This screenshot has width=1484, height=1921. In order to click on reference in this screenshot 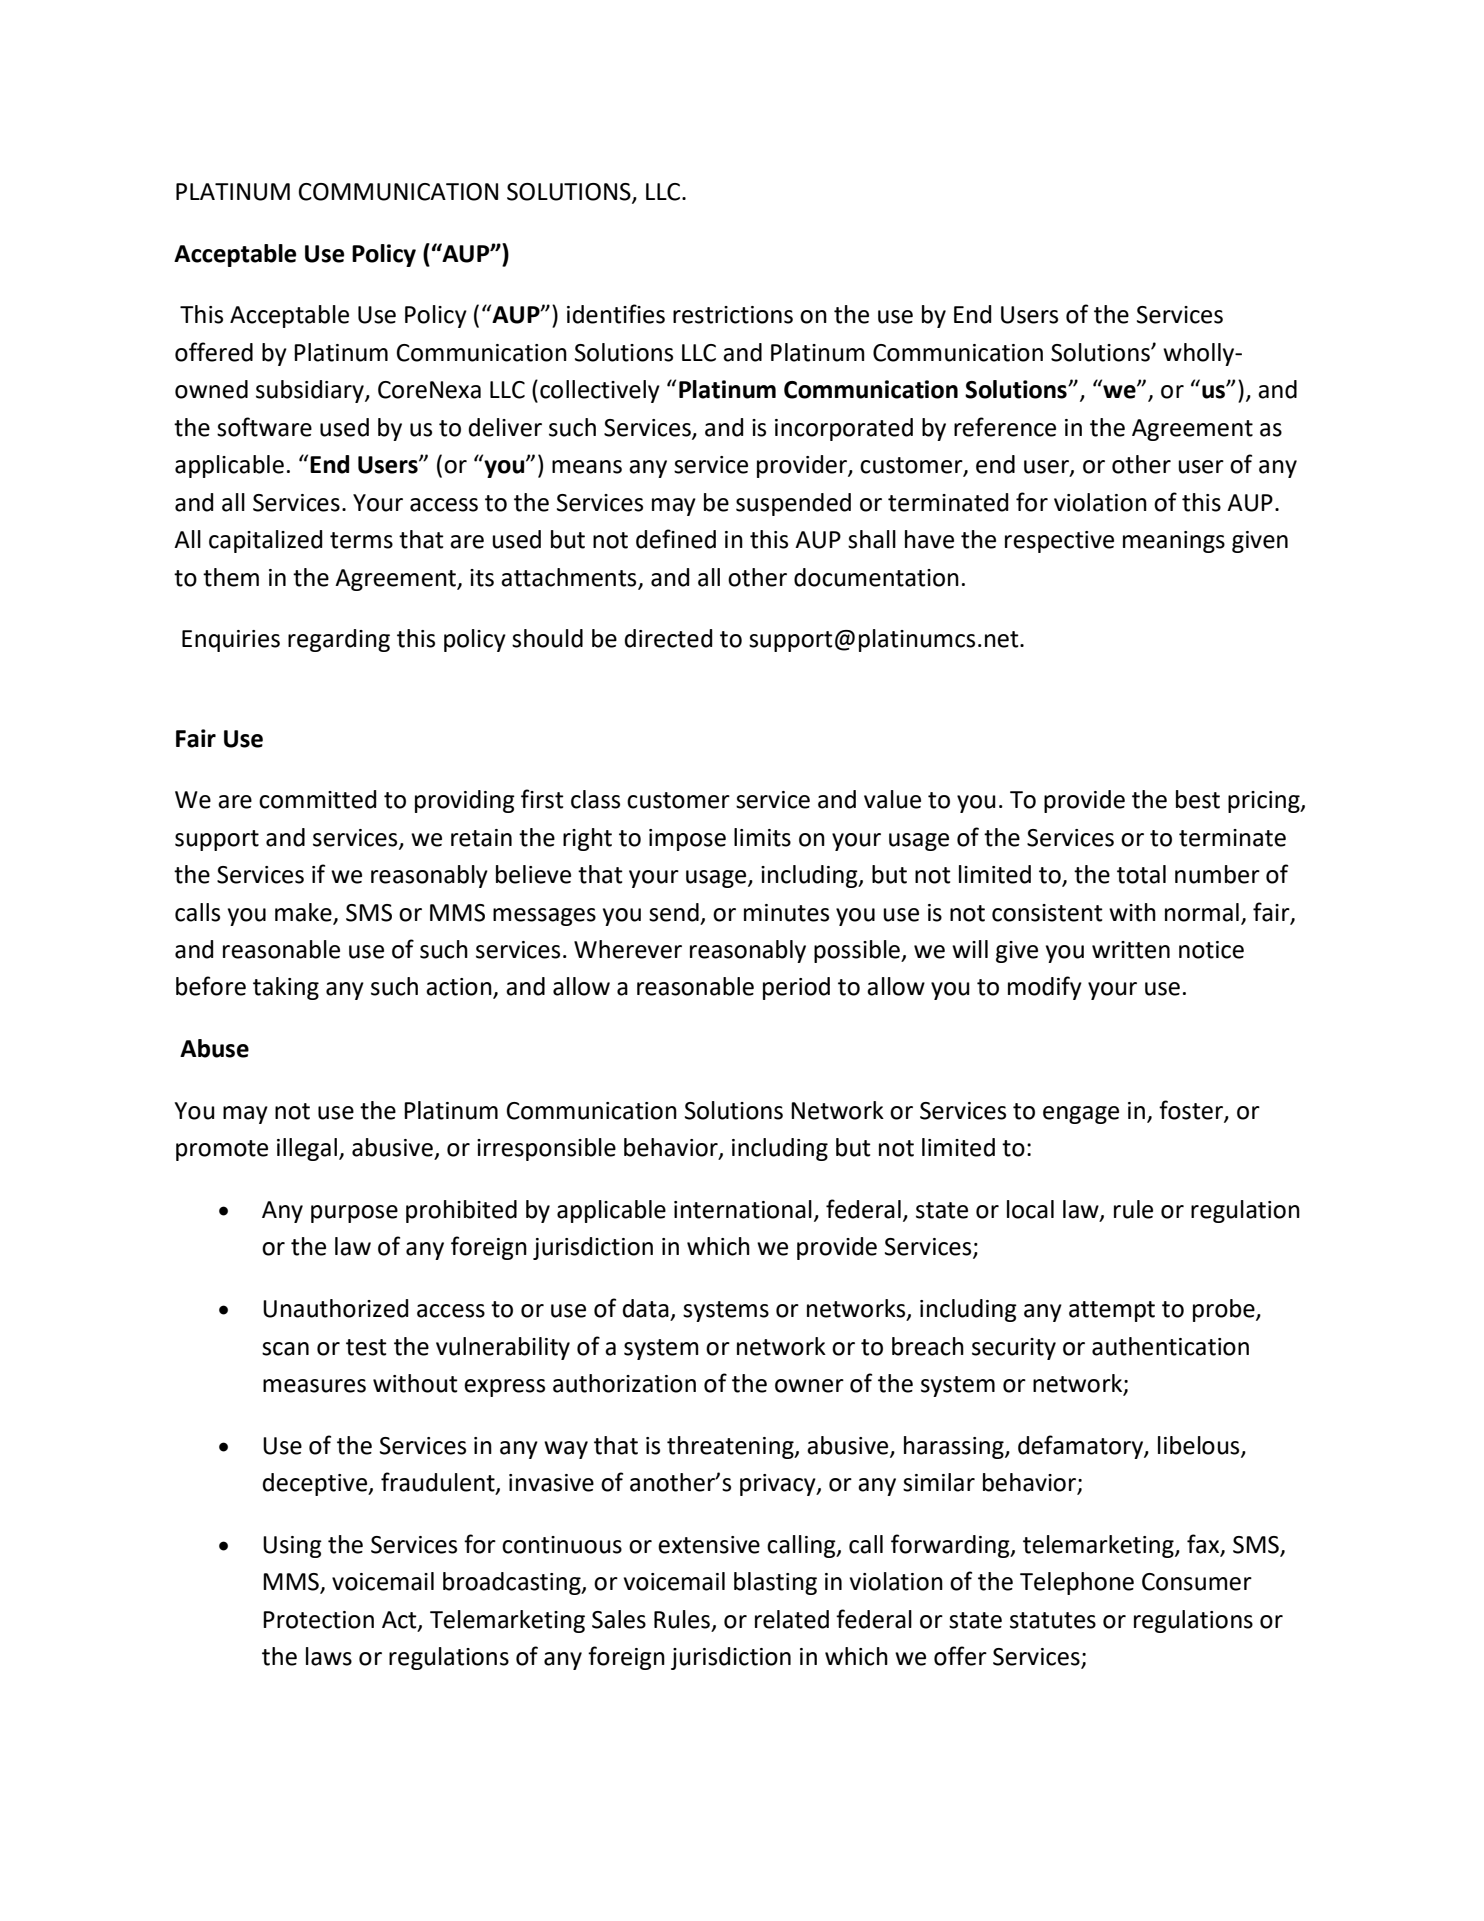, I will do `click(1005, 427)`.
